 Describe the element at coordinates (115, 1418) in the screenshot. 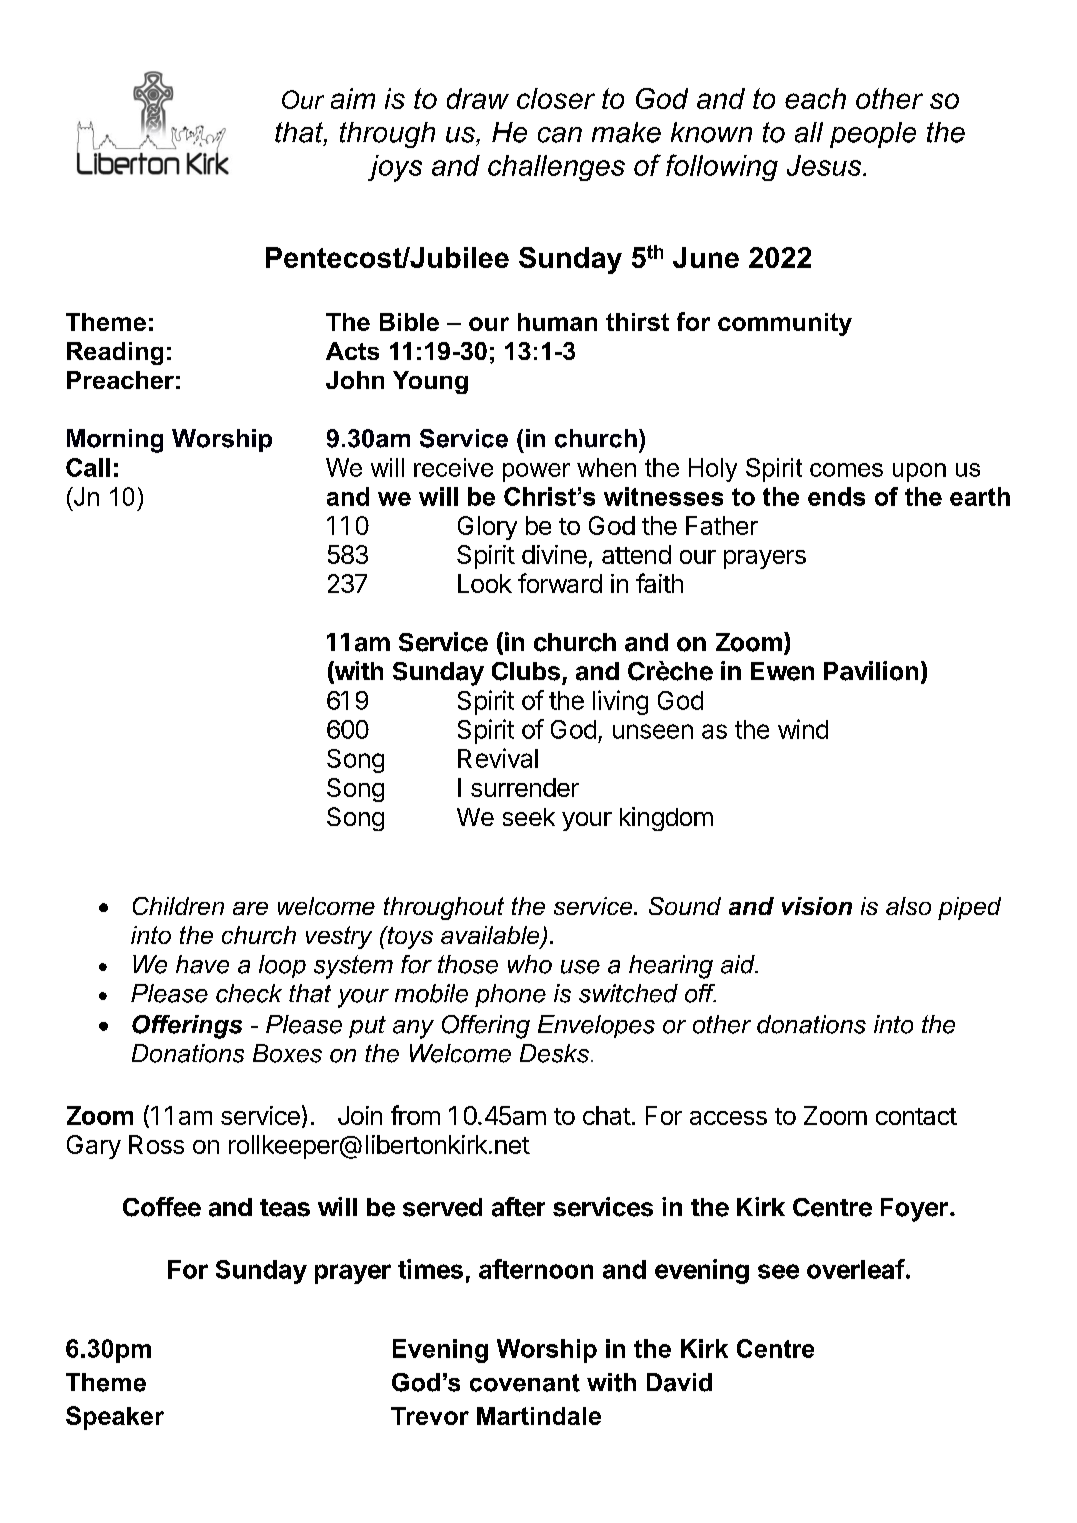

I see `Speaker` at that location.
